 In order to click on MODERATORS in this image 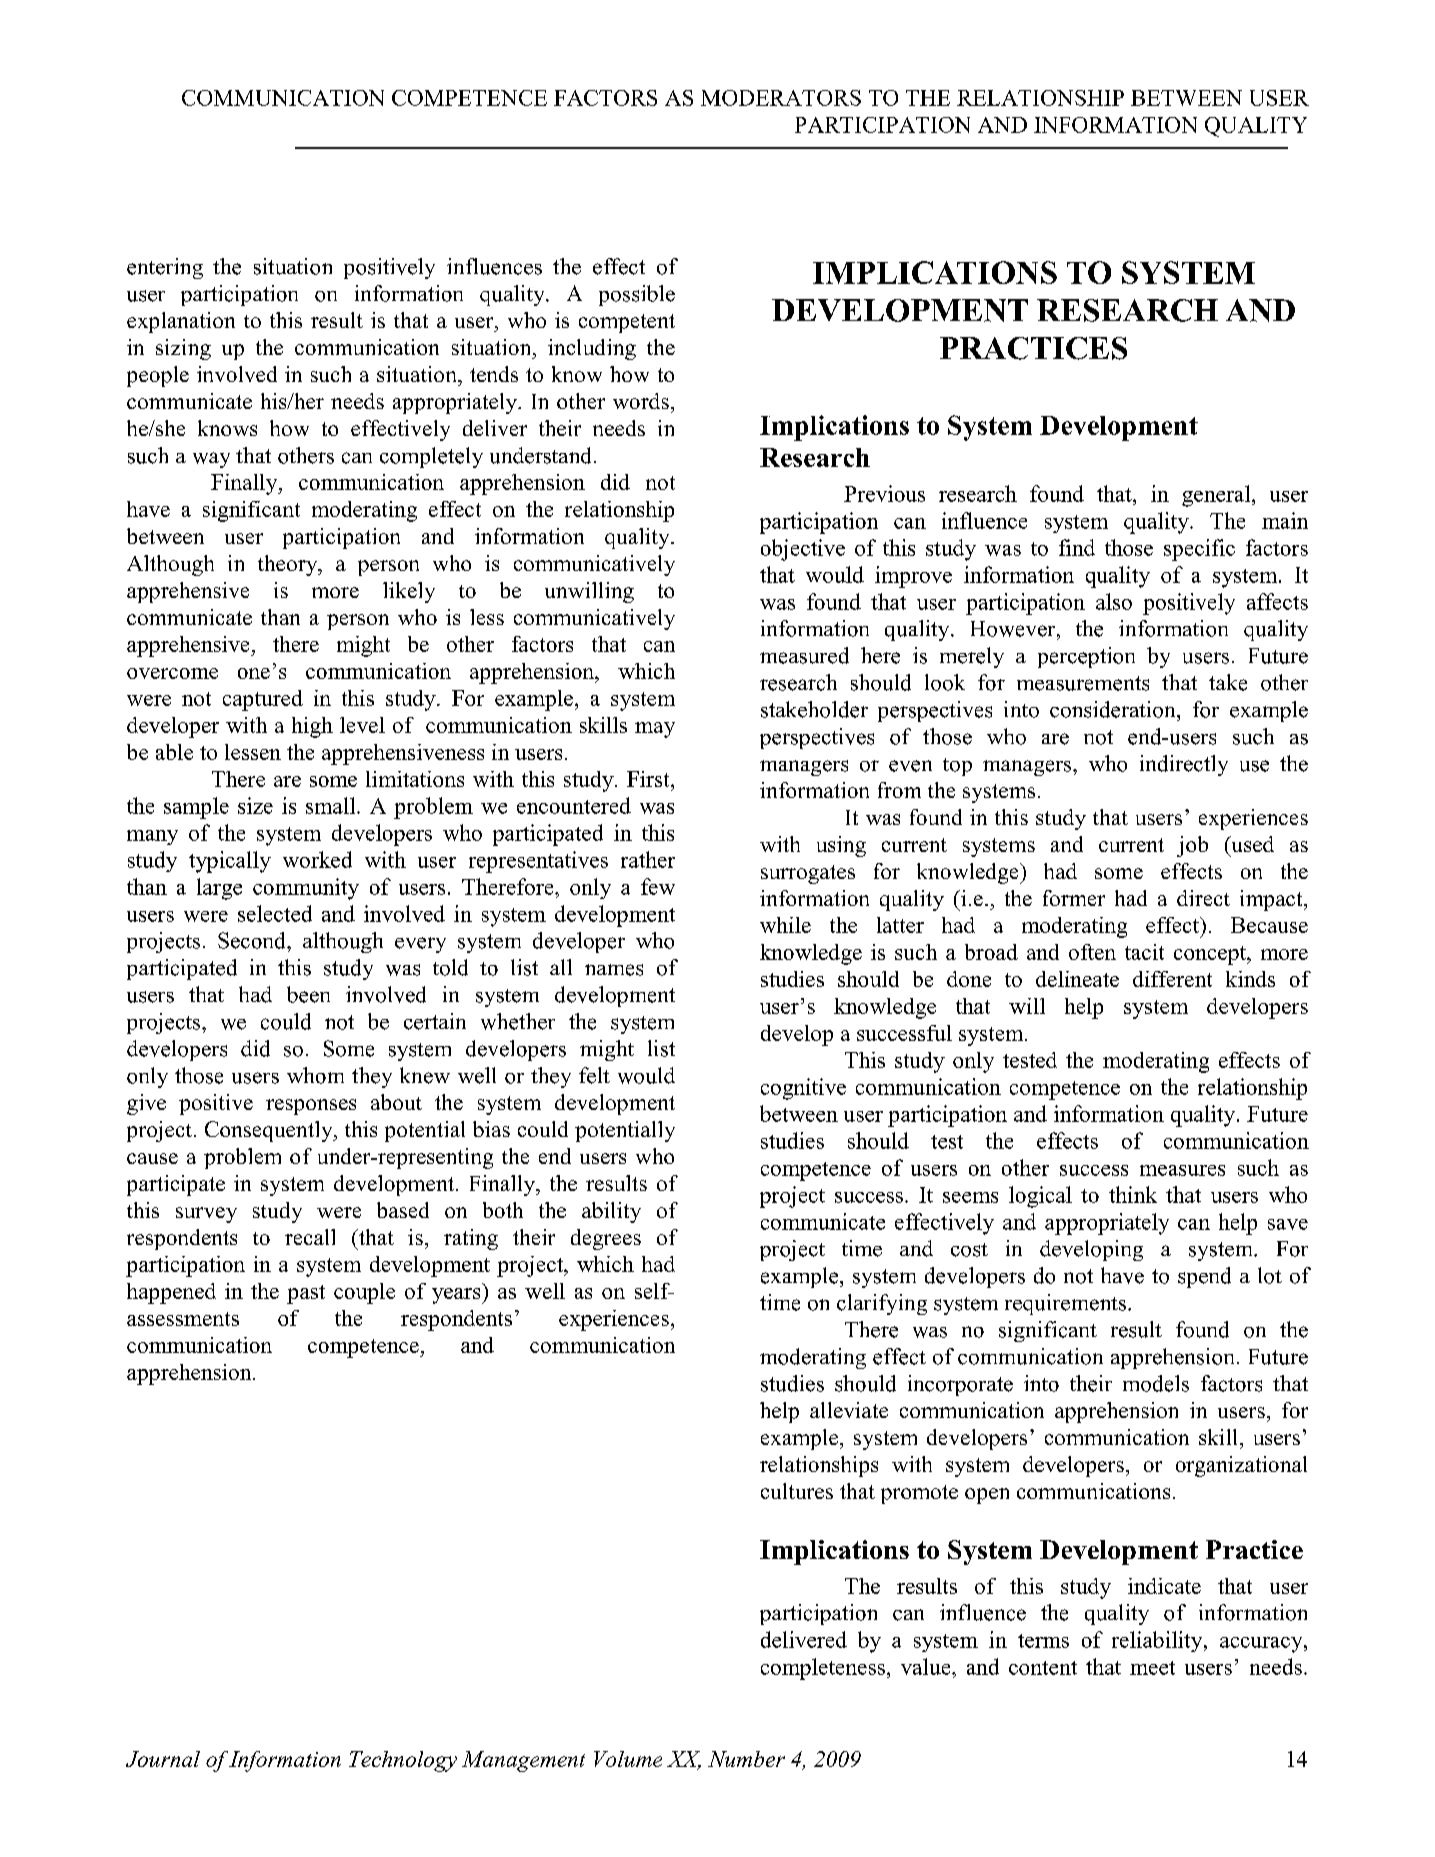, I will do `click(781, 98)`.
